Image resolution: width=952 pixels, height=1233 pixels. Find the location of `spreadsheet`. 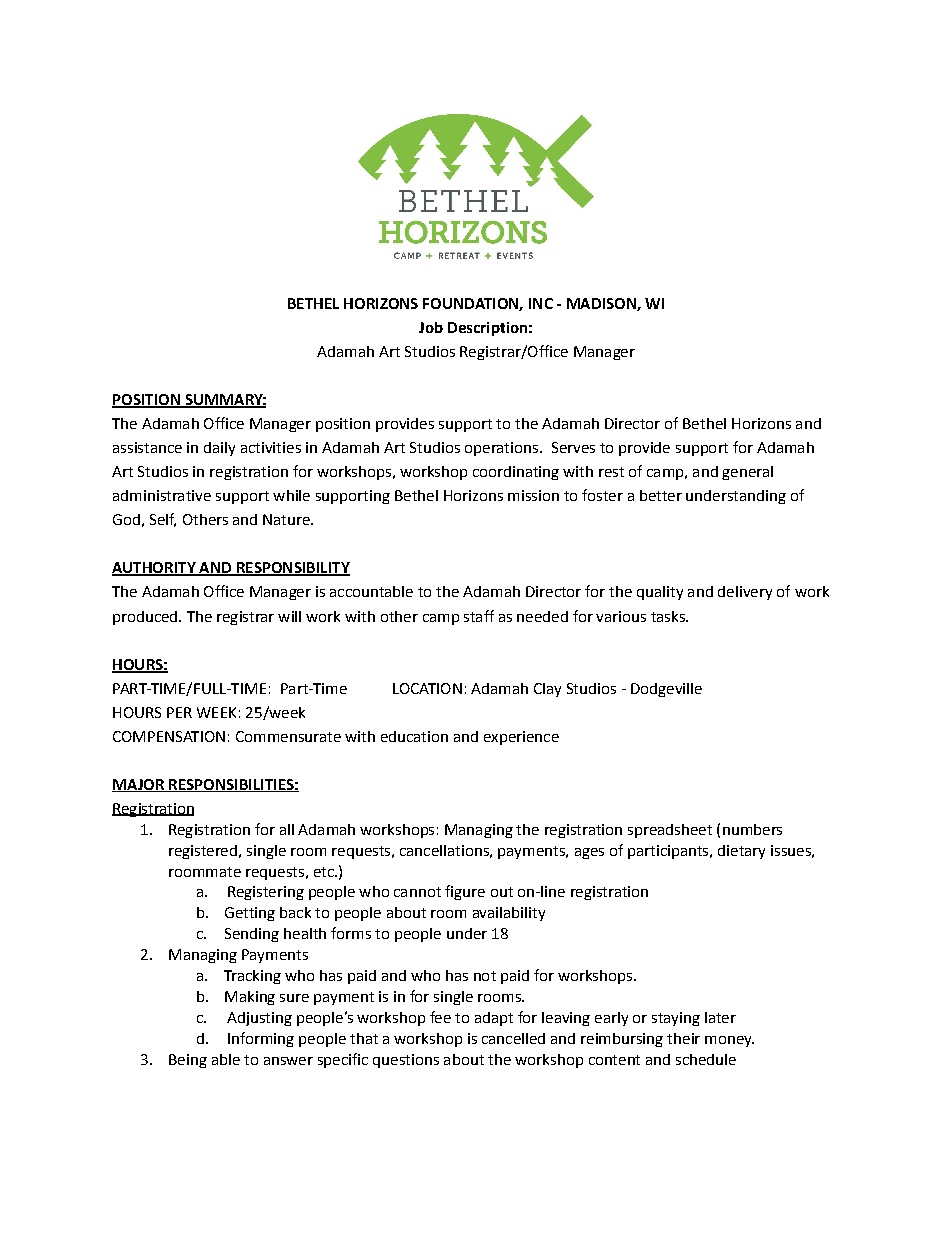

spreadsheet is located at coordinates (670, 831).
